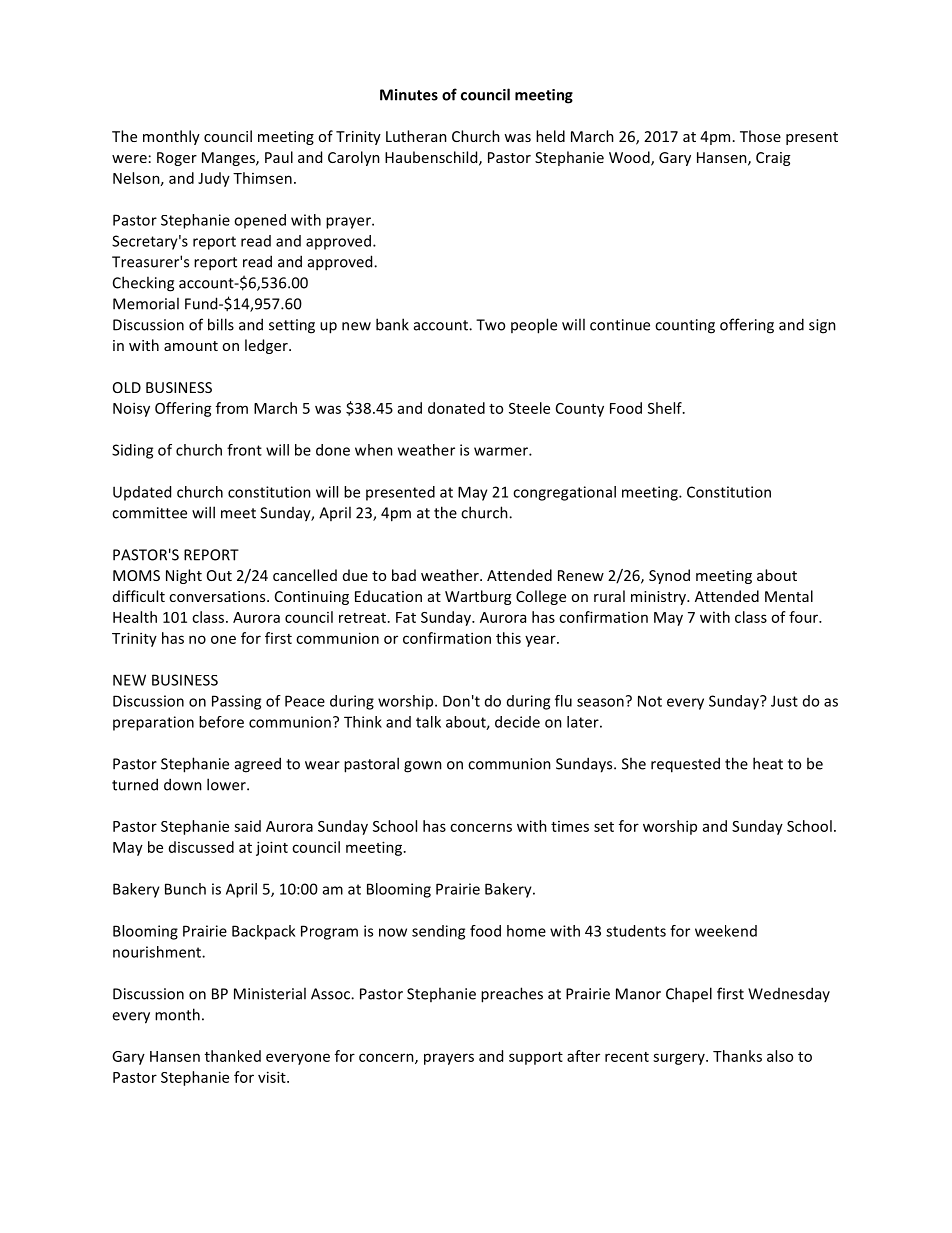 This document has height=1233, width=952. I want to click on Roger, so click(177, 159).
